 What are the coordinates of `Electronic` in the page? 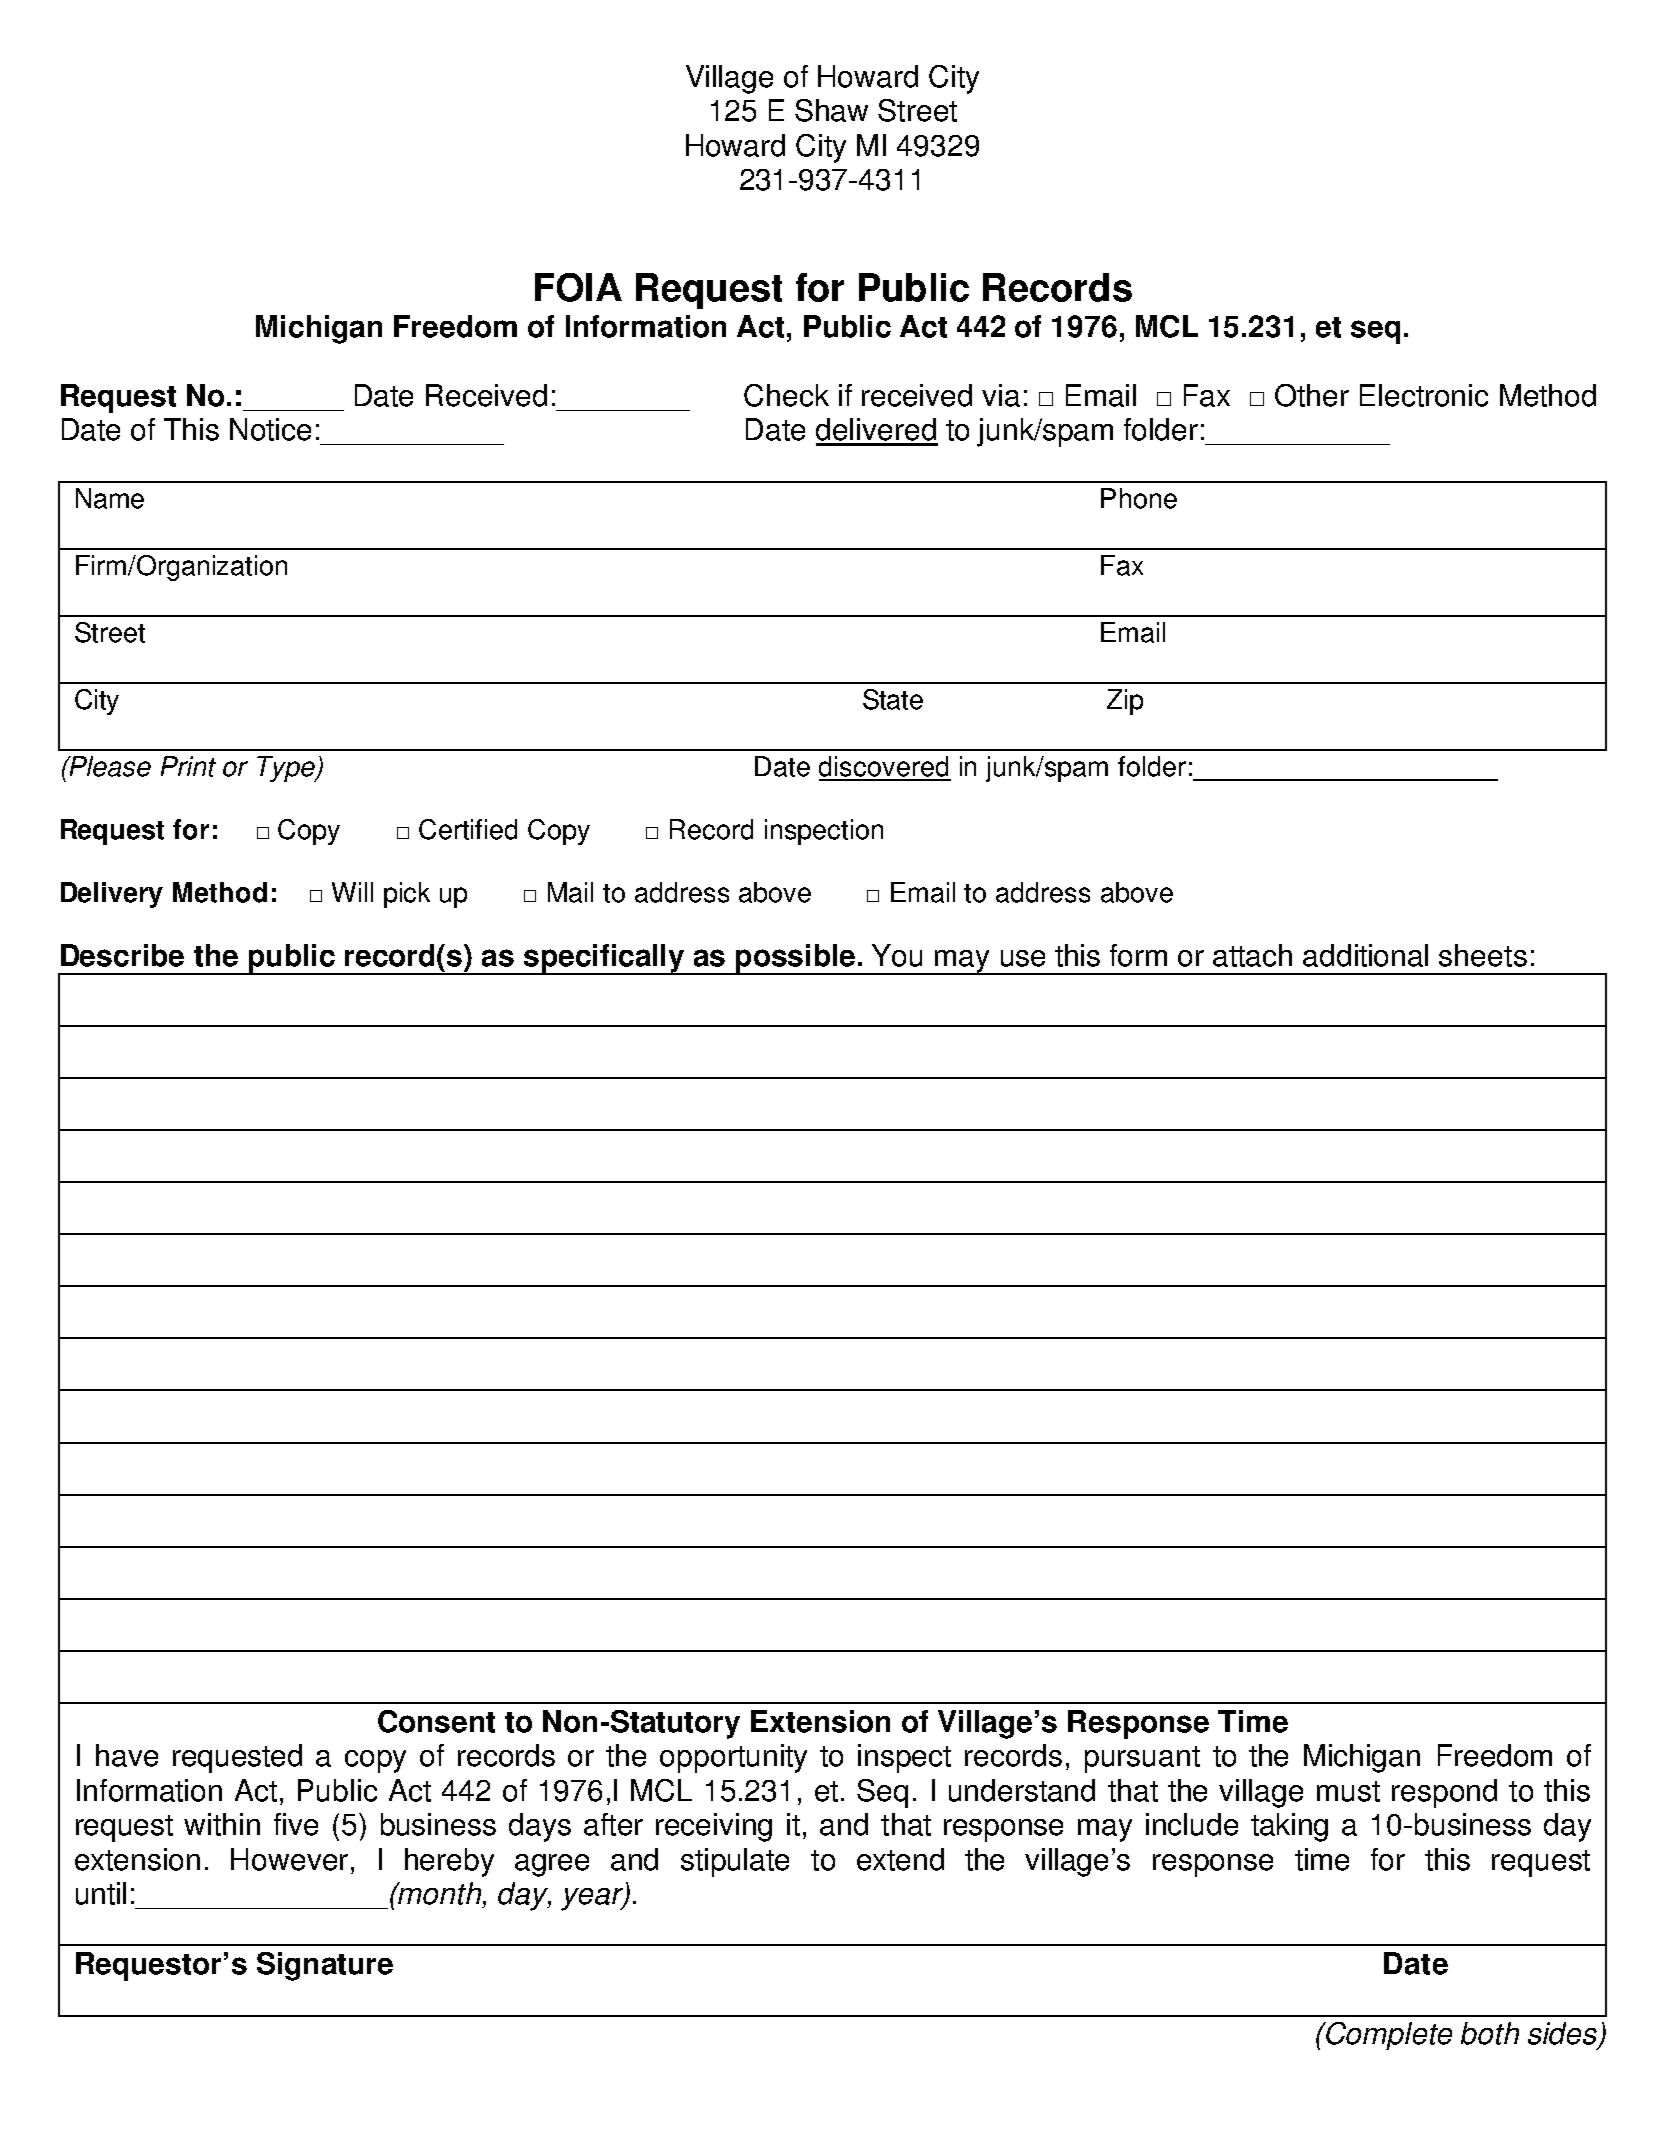 It's located at (1424, 395).
